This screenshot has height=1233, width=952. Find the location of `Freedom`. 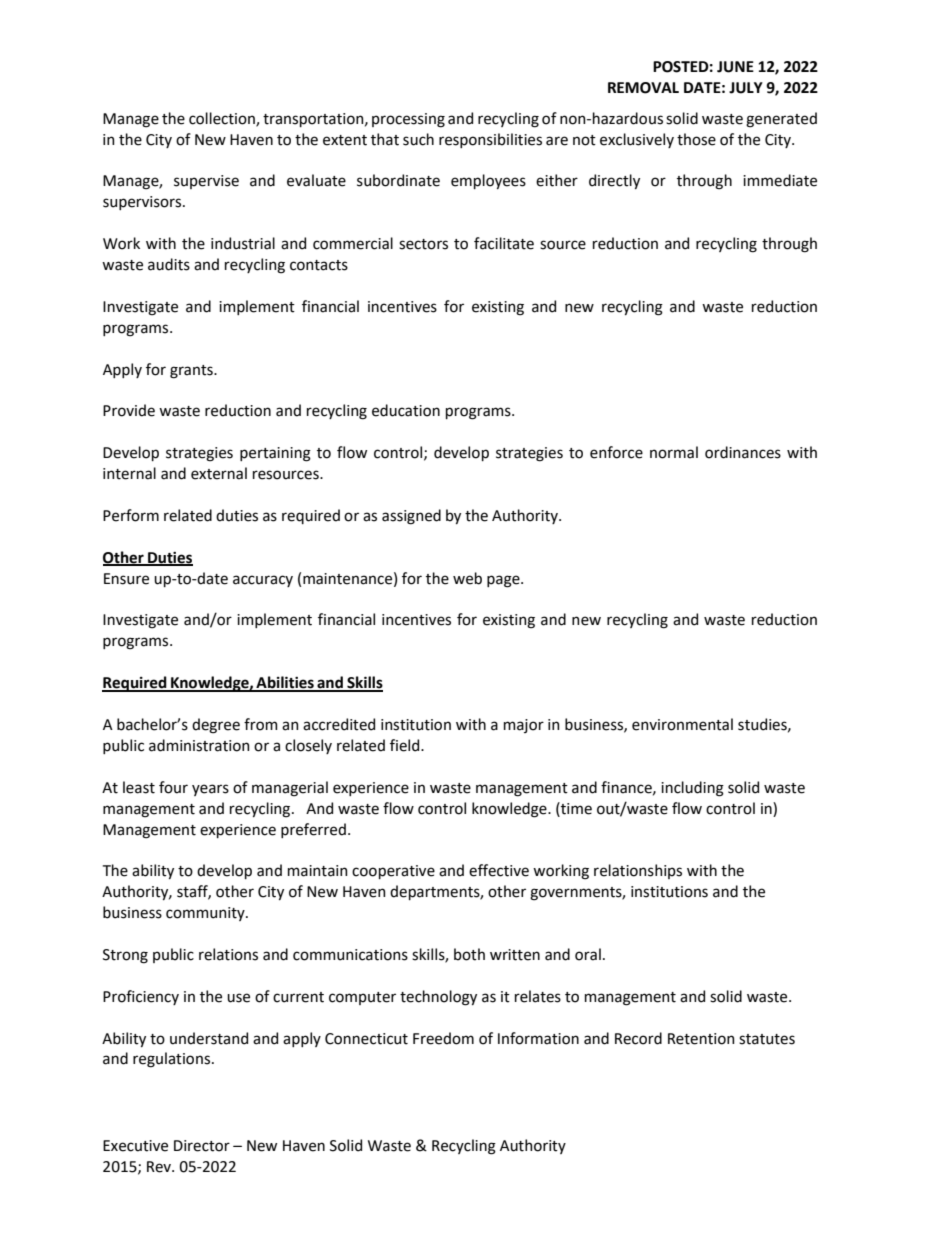

Freedom is located at coordinates (443, 1038).
